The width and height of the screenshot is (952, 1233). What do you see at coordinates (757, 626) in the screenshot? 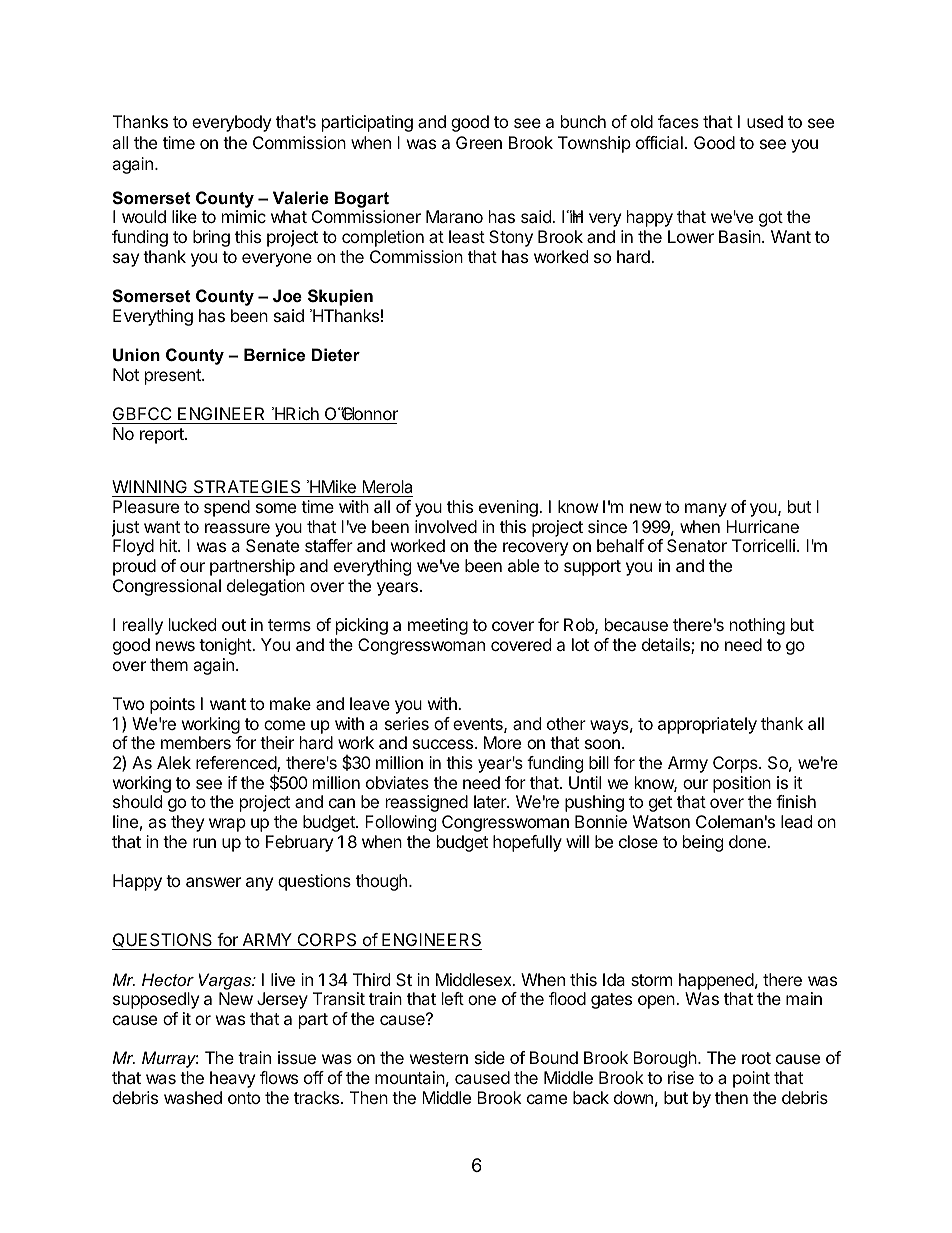
I see `nothing` at bounding box center [757, 626].
